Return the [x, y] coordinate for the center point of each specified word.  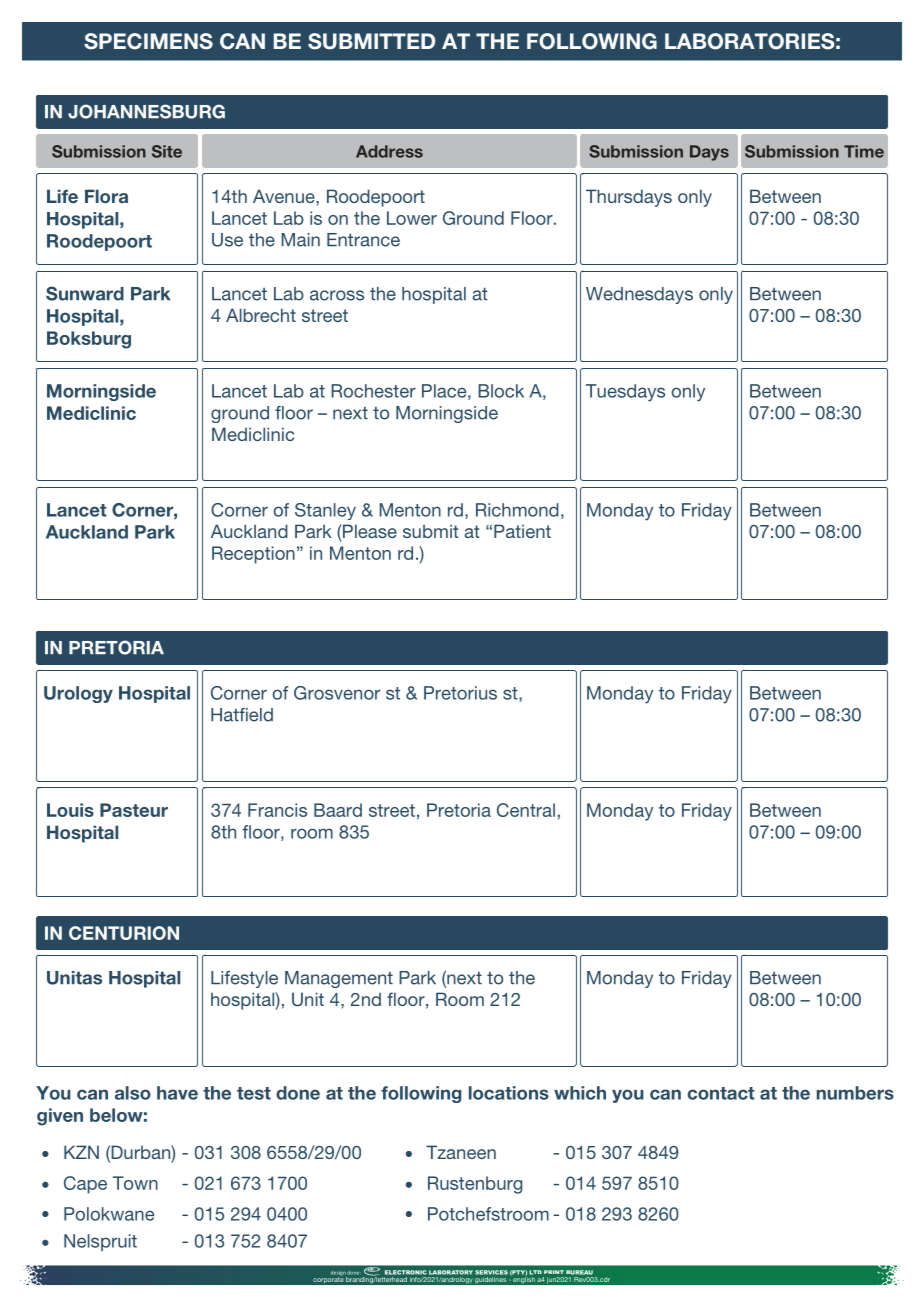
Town [135, 1183]
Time [864, 151]
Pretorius [460, 693]
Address [389, 151]
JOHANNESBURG [146, 111]
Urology [78, 694]
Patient [522, 531]
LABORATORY [451, 1272]
